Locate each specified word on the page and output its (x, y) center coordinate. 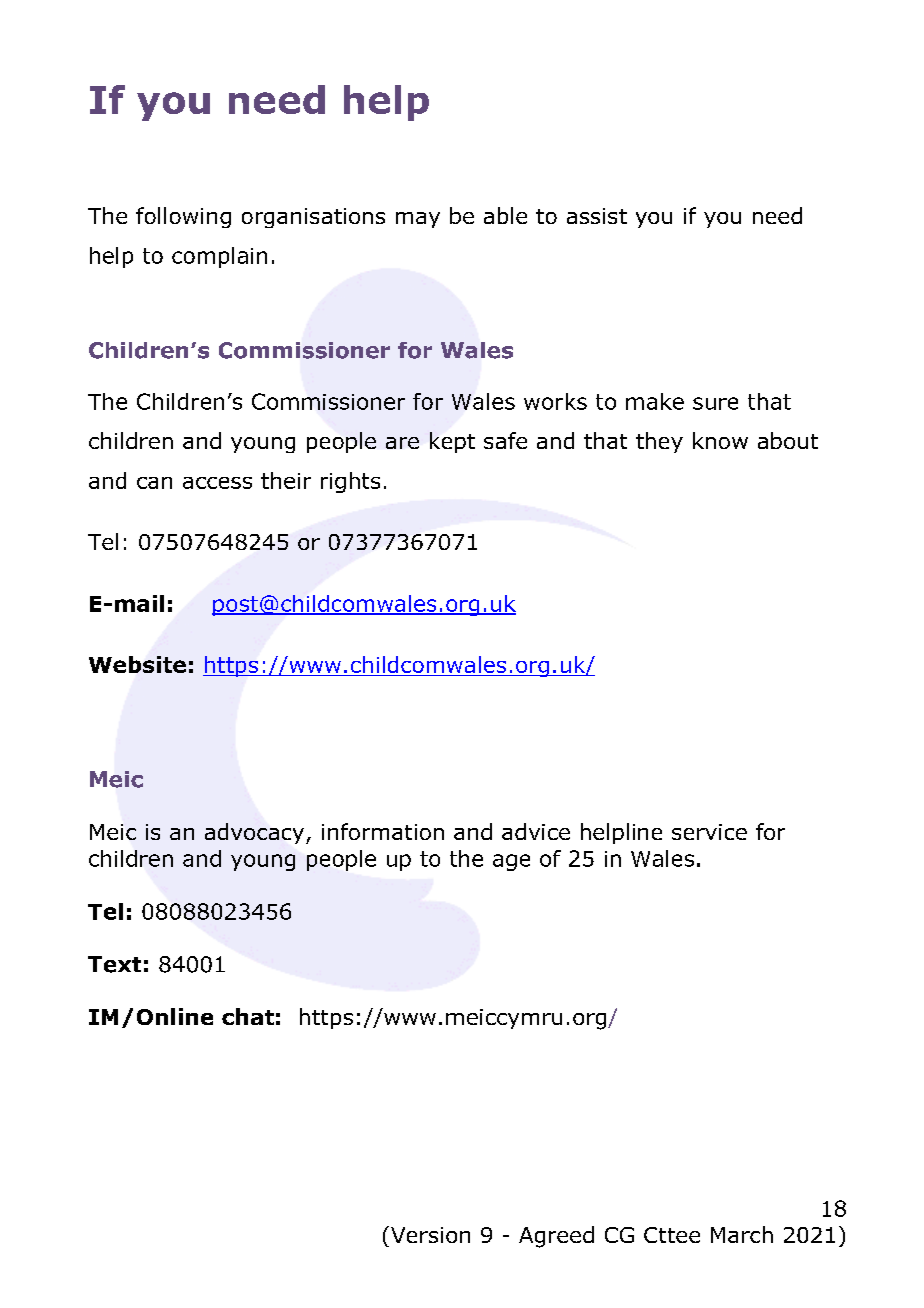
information (383, 831)
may (418, 220)
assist (597, 216)
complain (219, 257)
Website (137, 664)
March (742, 1234)
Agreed (556, 1237)
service (709, 832)
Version (429, 1234)
